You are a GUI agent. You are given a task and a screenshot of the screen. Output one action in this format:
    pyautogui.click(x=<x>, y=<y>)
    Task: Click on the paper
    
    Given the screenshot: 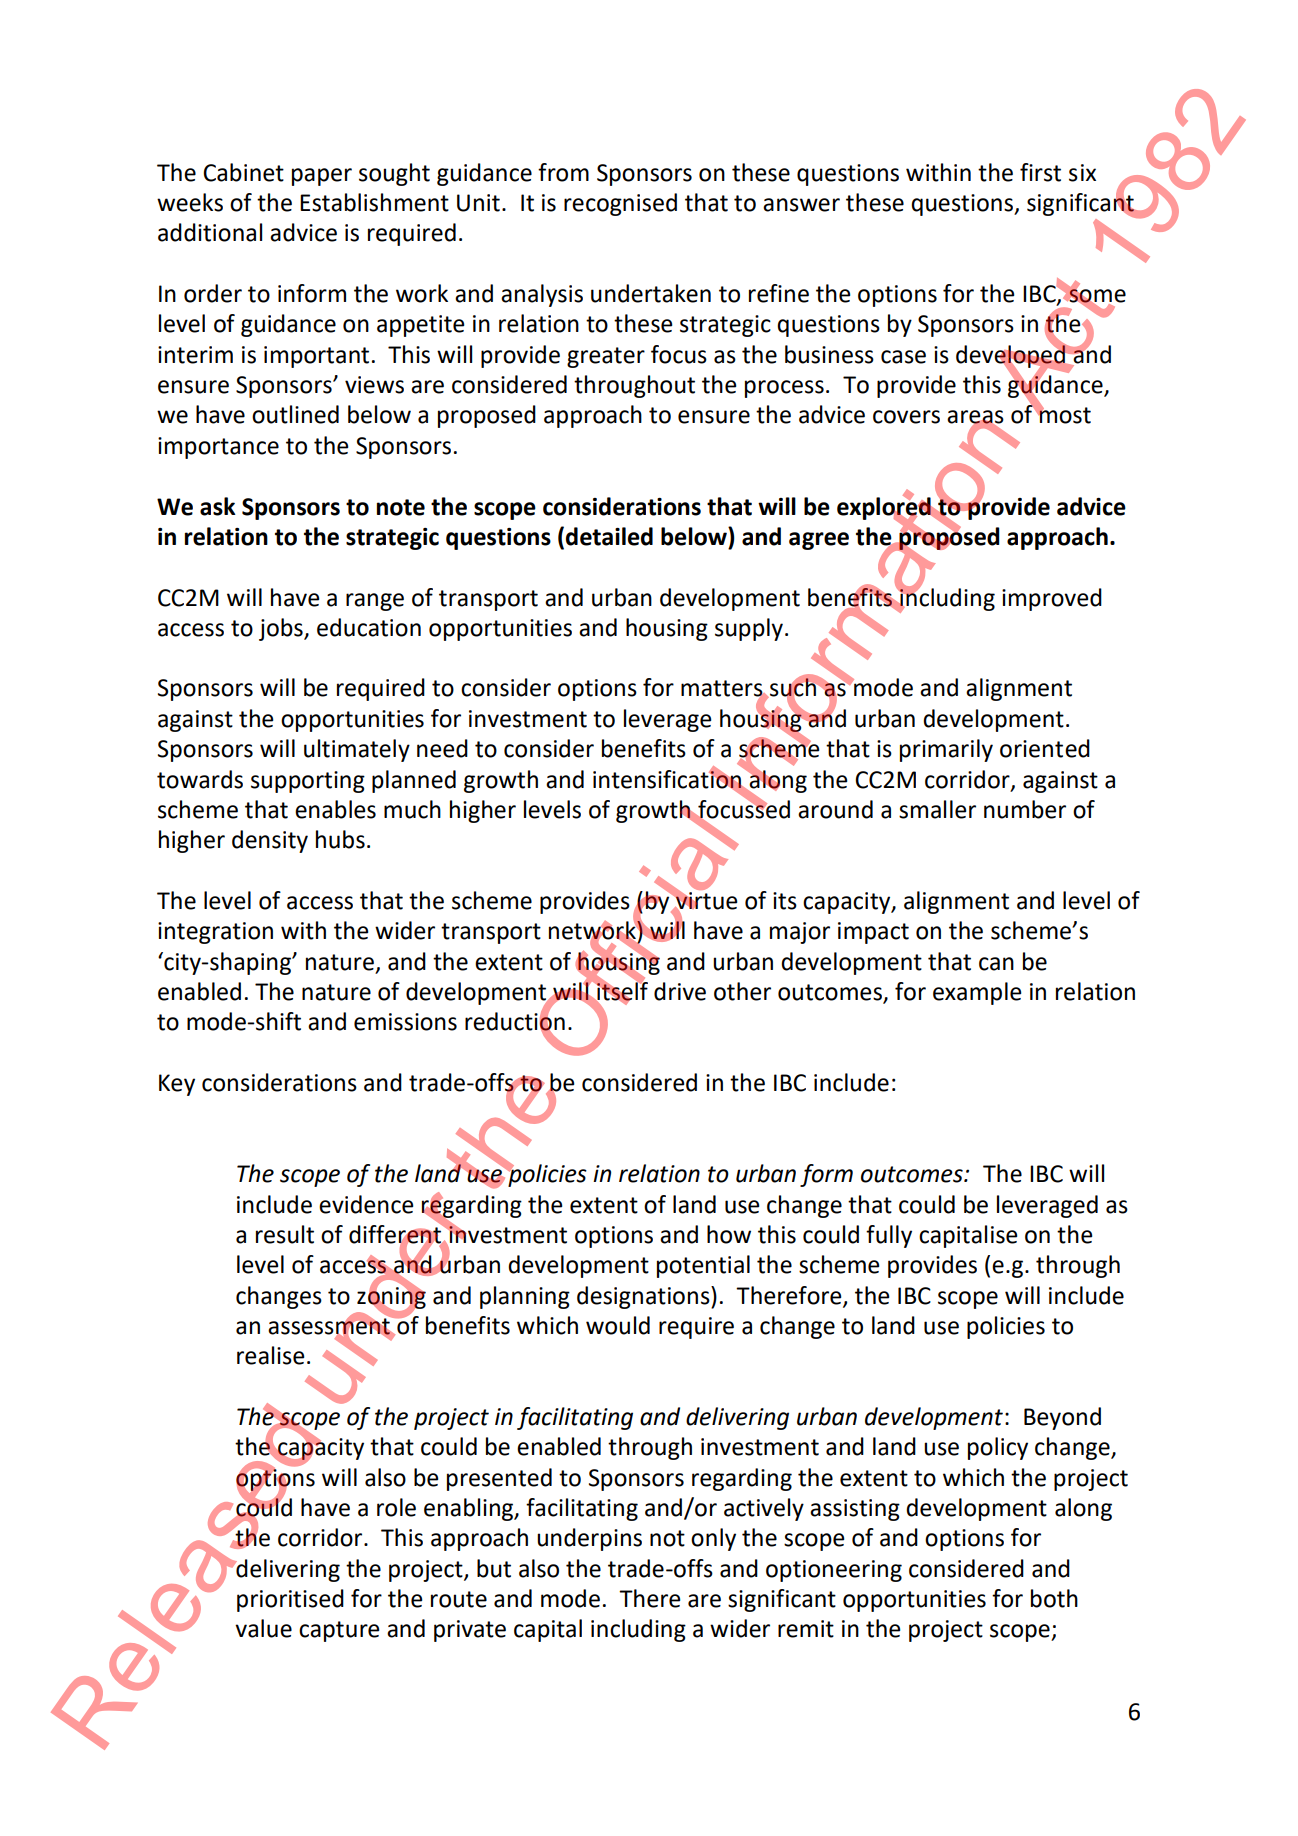 What is the action you would take?
    pyautogui.click(x=322, y=177)
